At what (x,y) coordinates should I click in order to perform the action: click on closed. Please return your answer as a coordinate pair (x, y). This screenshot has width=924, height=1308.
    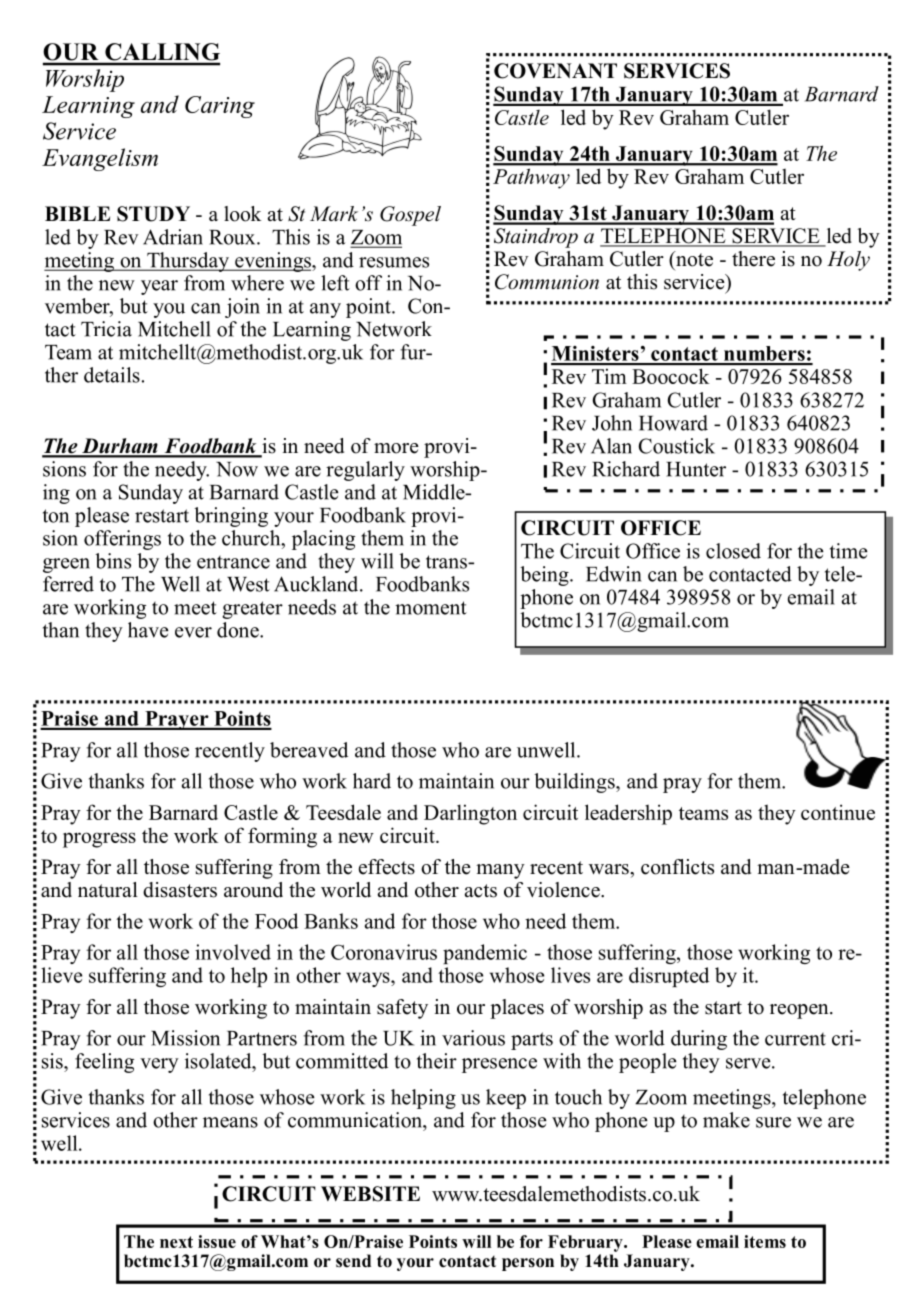
    Looking at the image, I should click on (733, 551).
